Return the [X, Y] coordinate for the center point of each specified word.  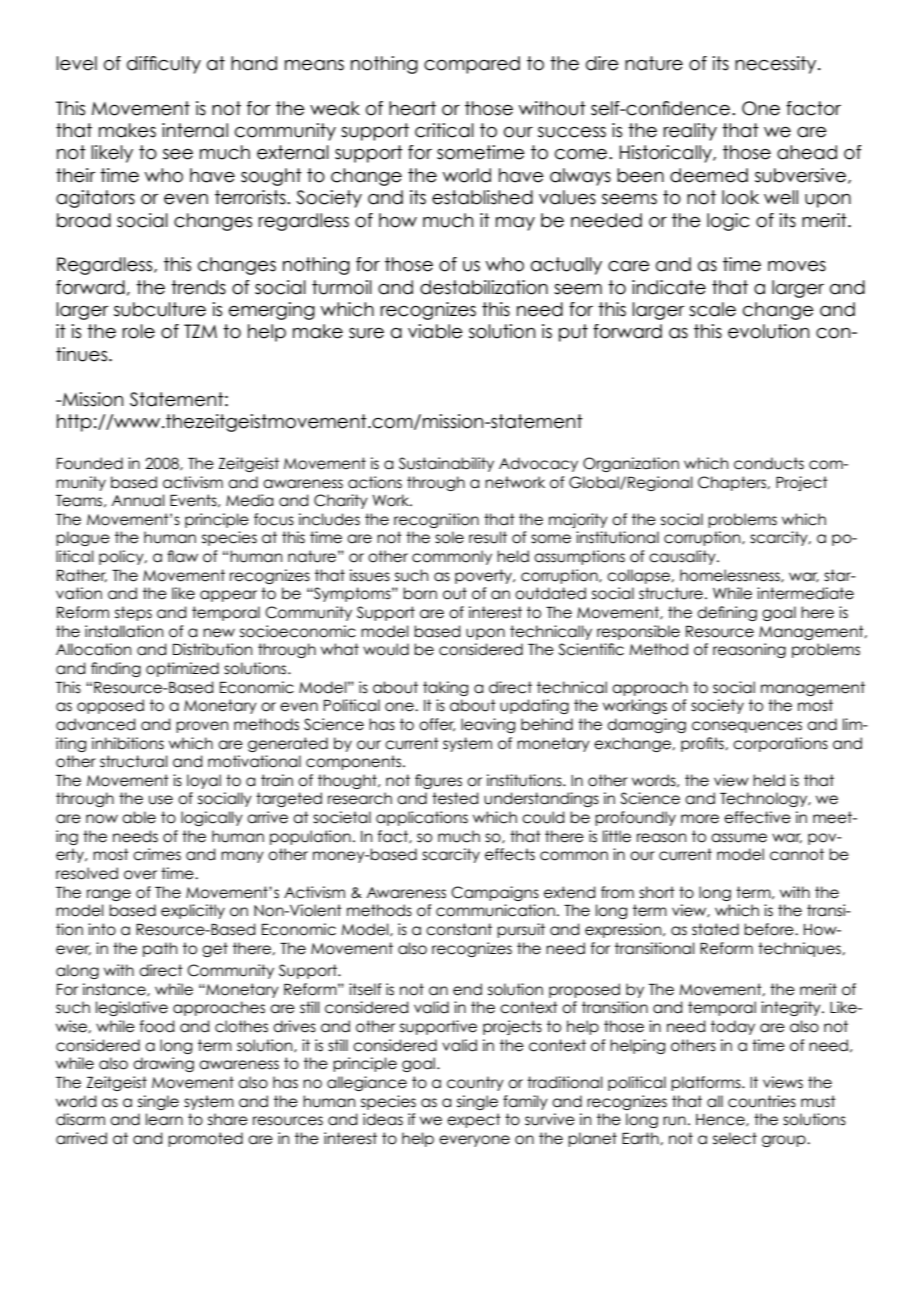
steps [133, 613]
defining [727, 613]
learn [164, 1119]
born [420, 593]
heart [412, 108]
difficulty [164, 65]
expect [474, 1120]
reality [690, 132]
